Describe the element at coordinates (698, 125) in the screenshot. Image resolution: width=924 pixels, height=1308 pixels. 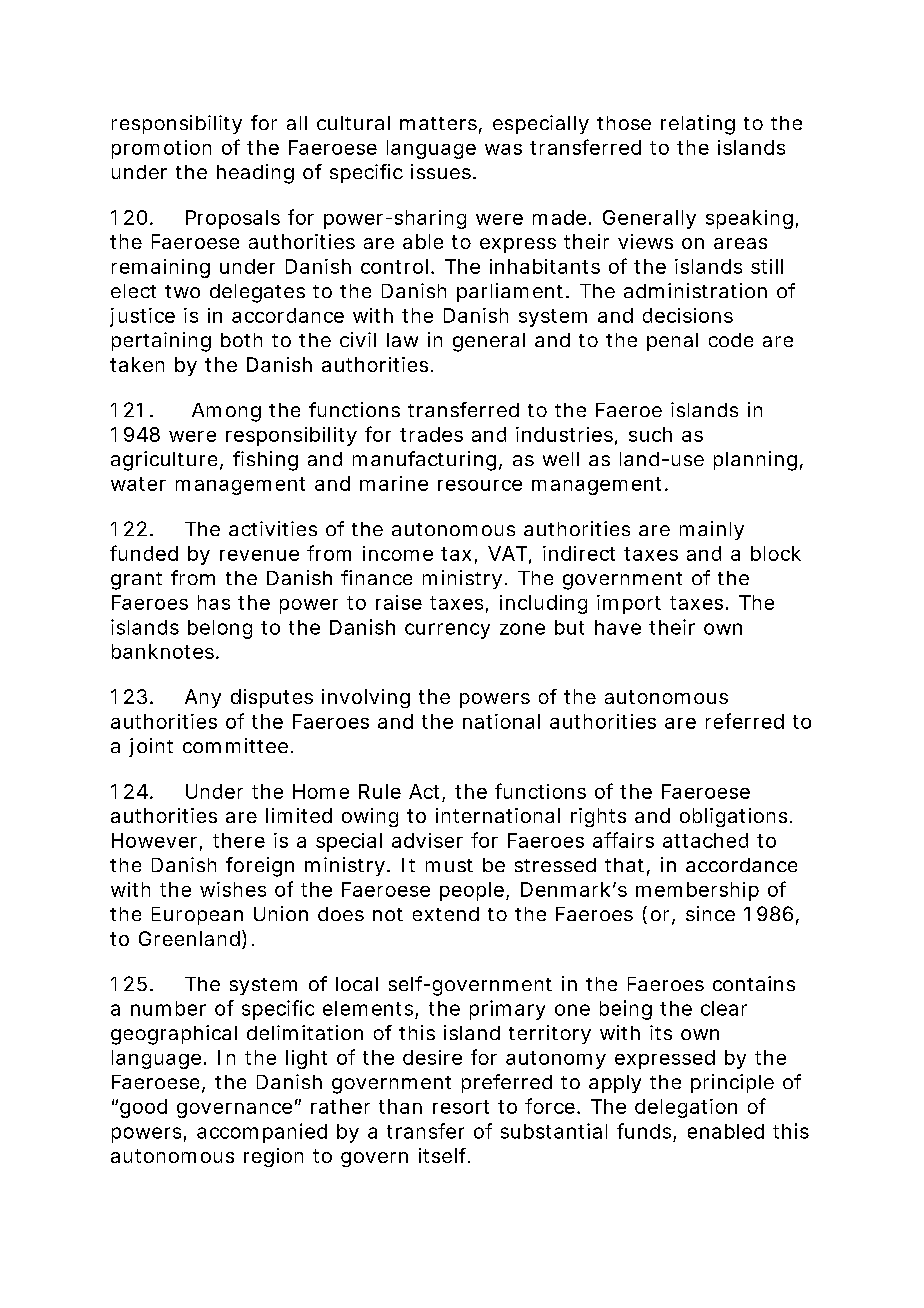
I see `relating` at that location.
